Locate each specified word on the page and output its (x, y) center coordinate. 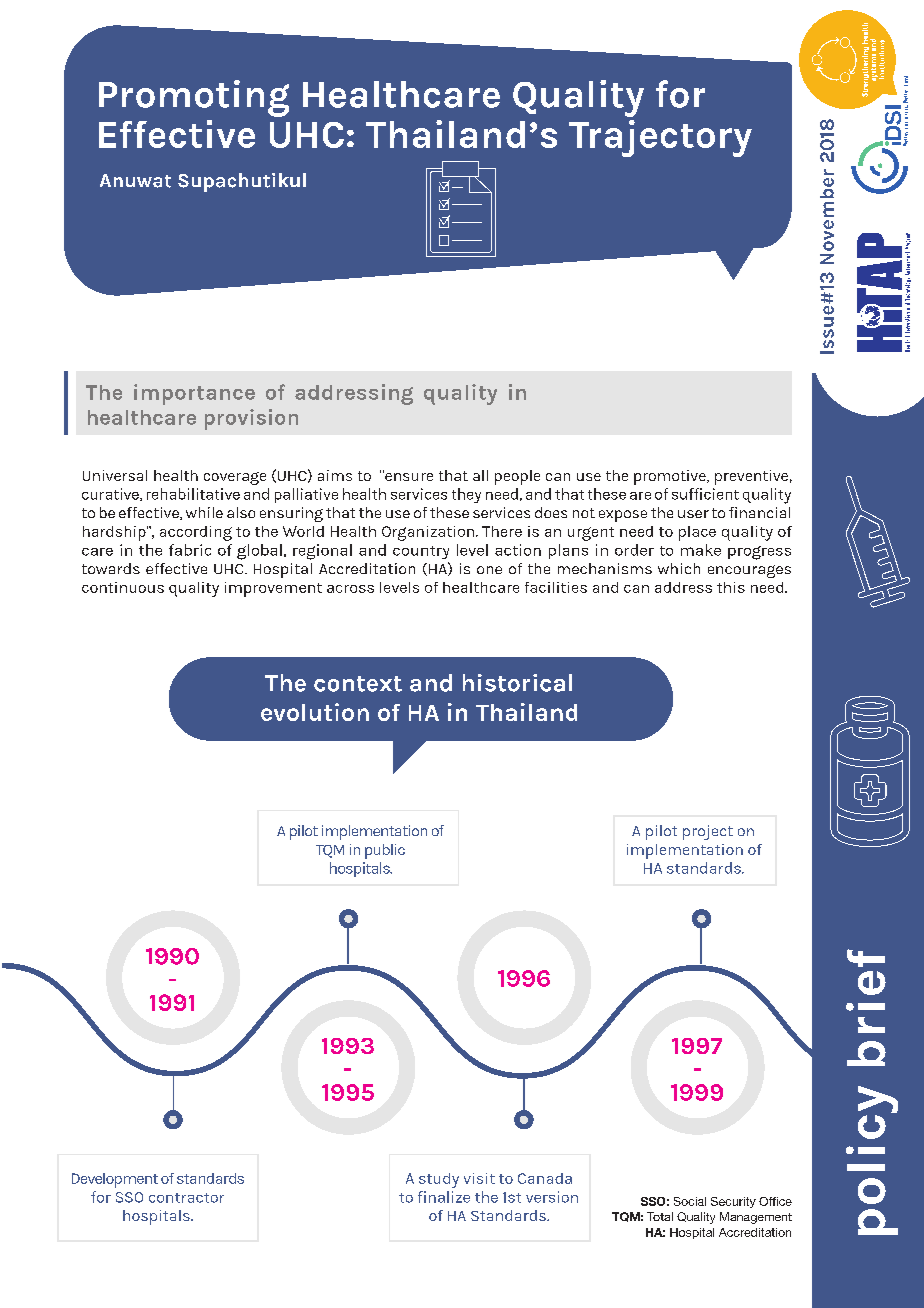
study (439, 1180)
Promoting (194, 98)
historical (517, 683)
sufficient (705, 494)
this (731, 587)
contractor (186, 1198)
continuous (123, 587)
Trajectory (660, 138)
